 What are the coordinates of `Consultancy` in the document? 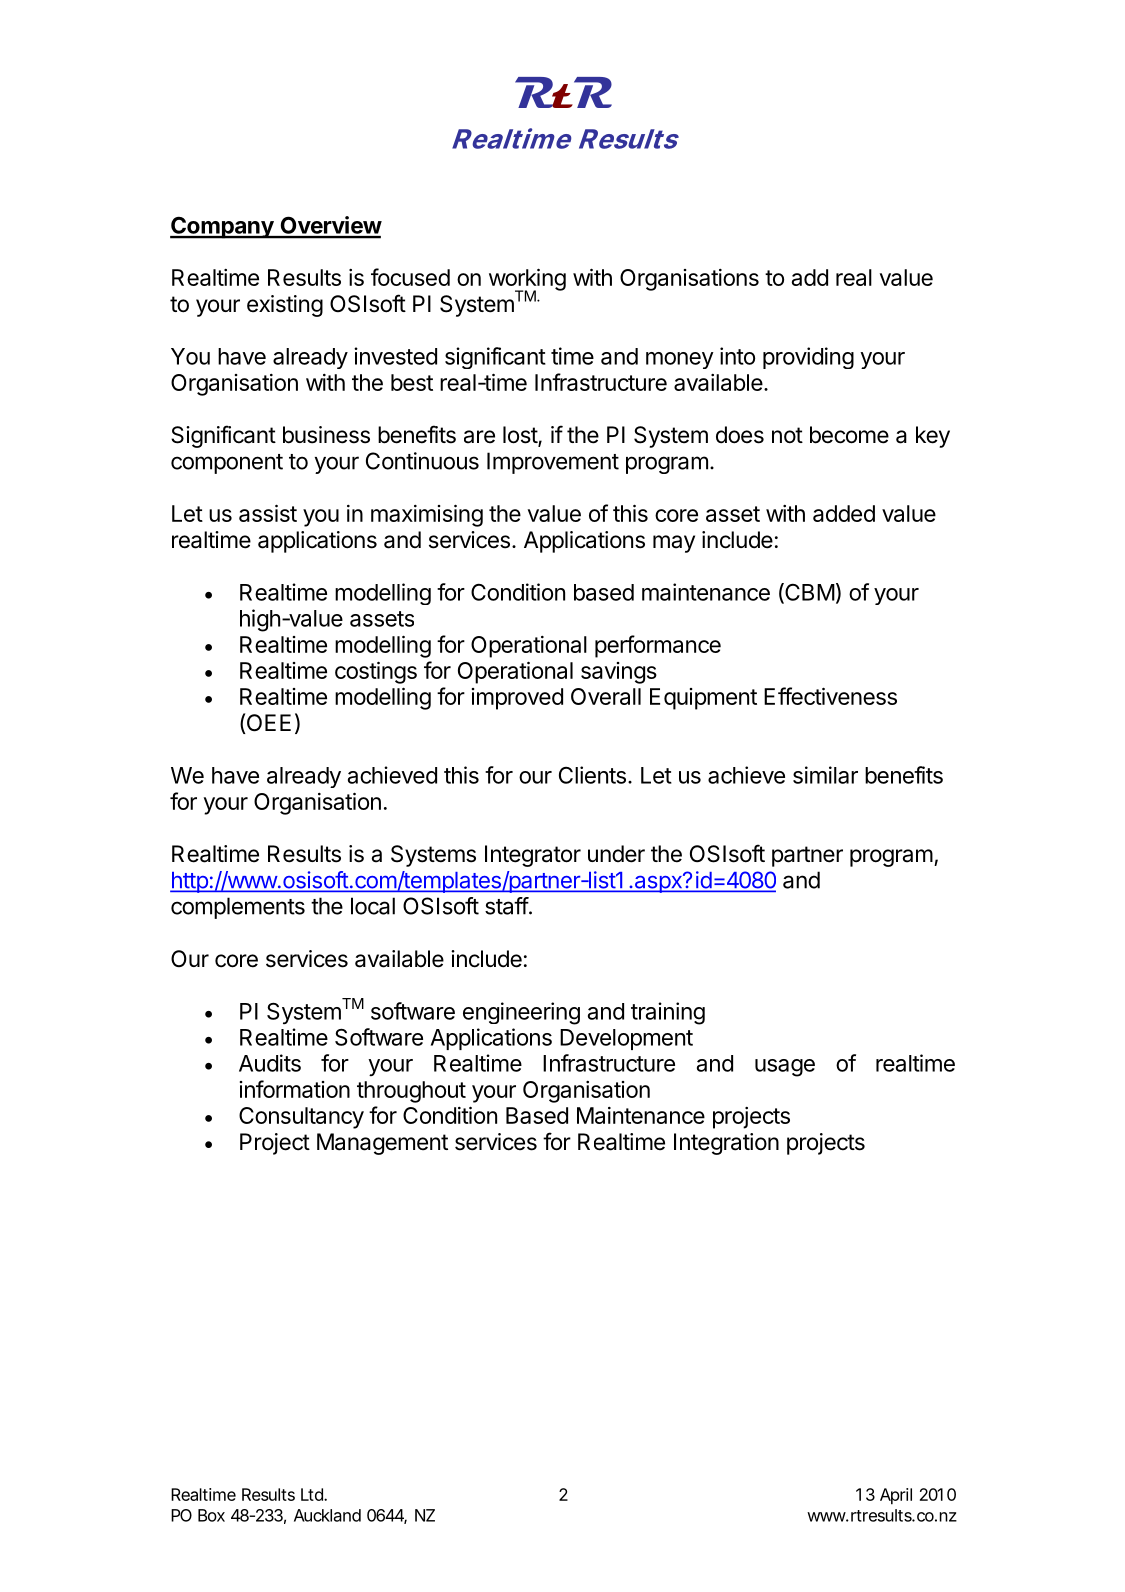 It's located at (301, 1118).
